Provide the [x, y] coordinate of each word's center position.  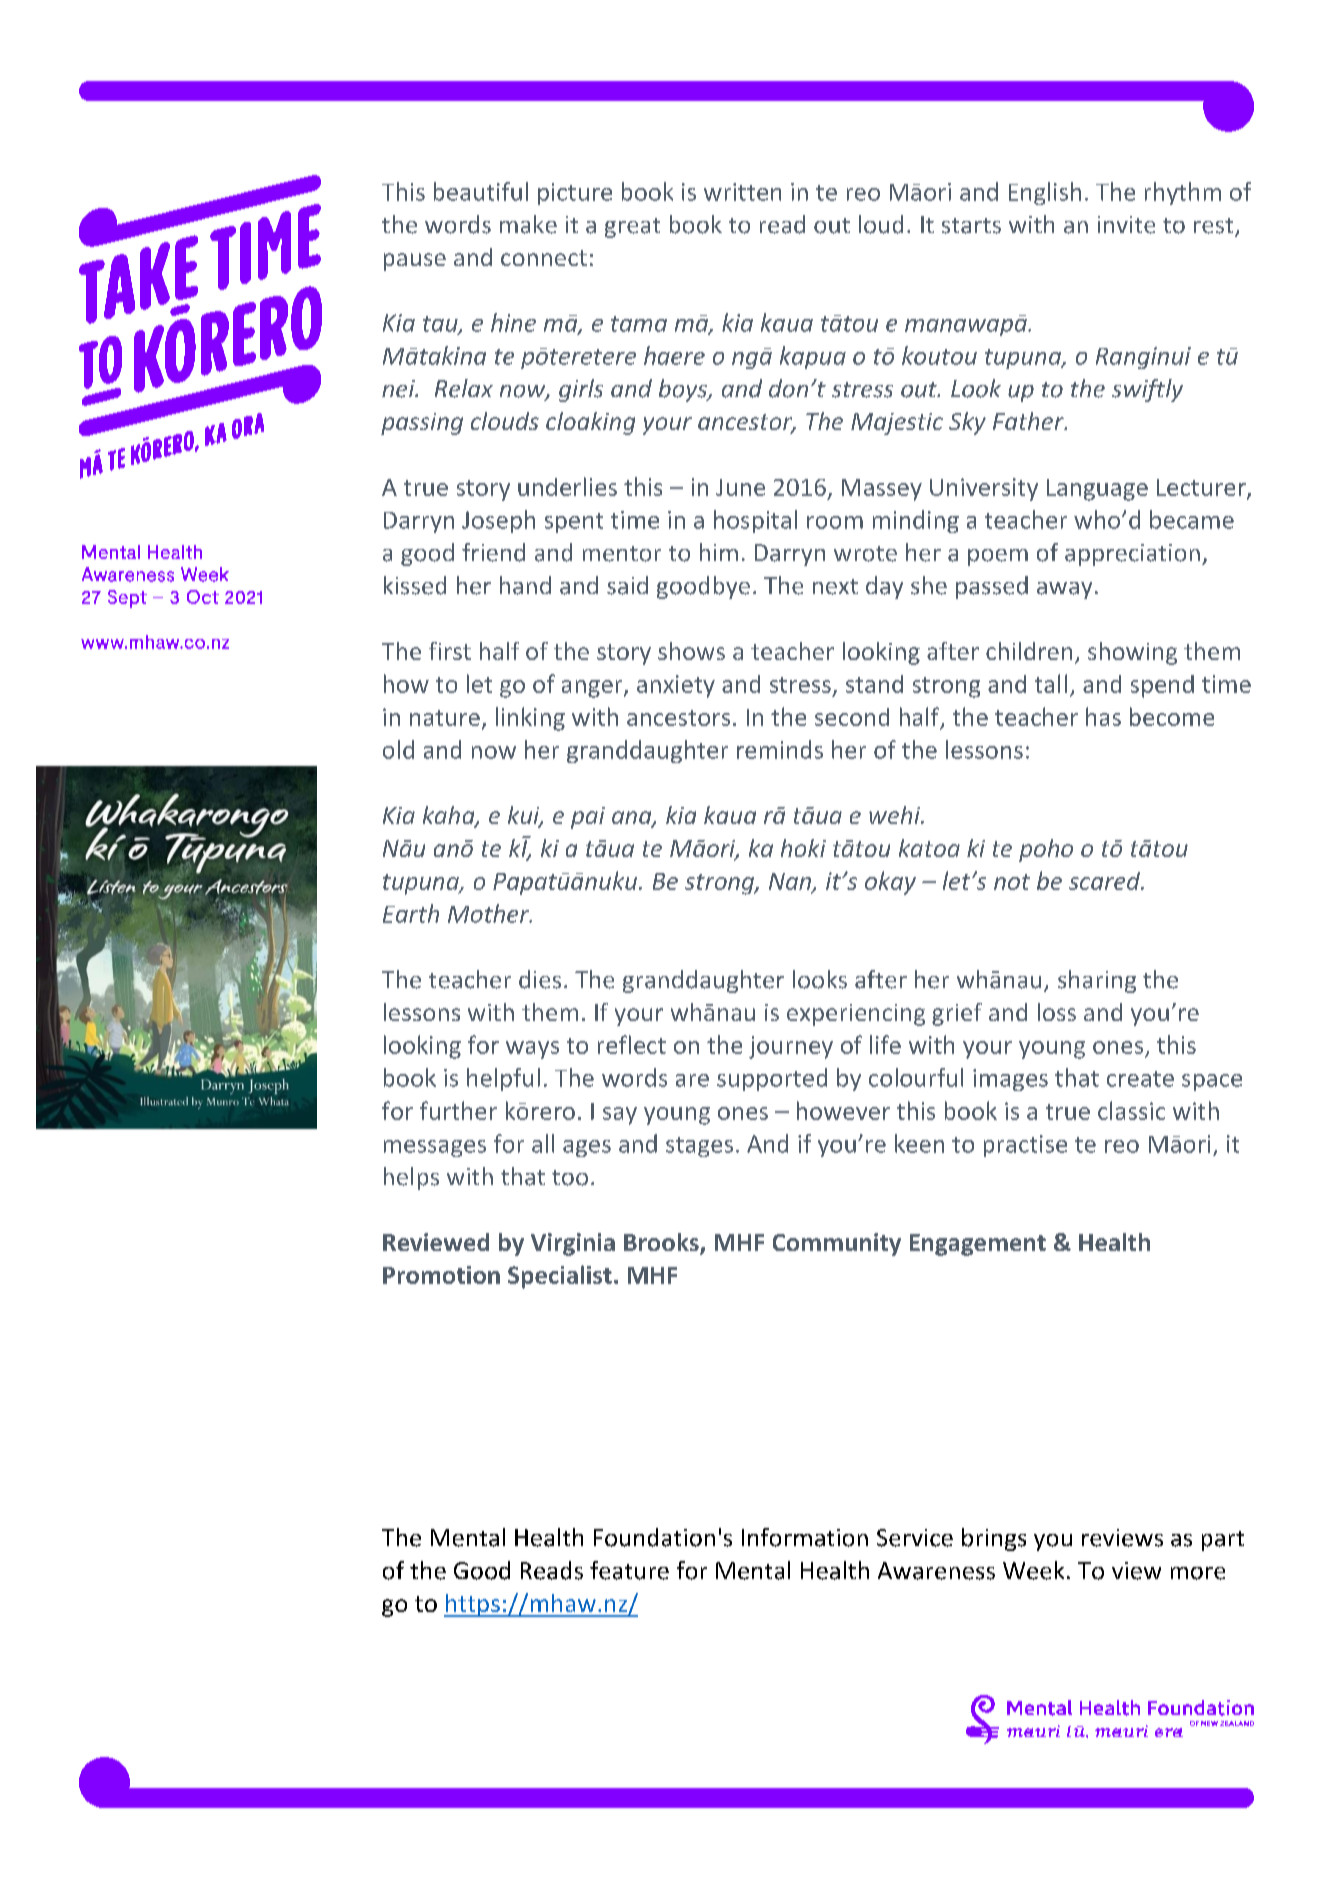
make [528, 224]
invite [1126, 225]
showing [1132, 653]
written [742, 192]
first [450, 651]
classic [1131, 1110]
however [843, 1110]
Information [805, 1537]
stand [874, 684]
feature [629, 1570]
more [1198, 1573]
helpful [503, 1079]
